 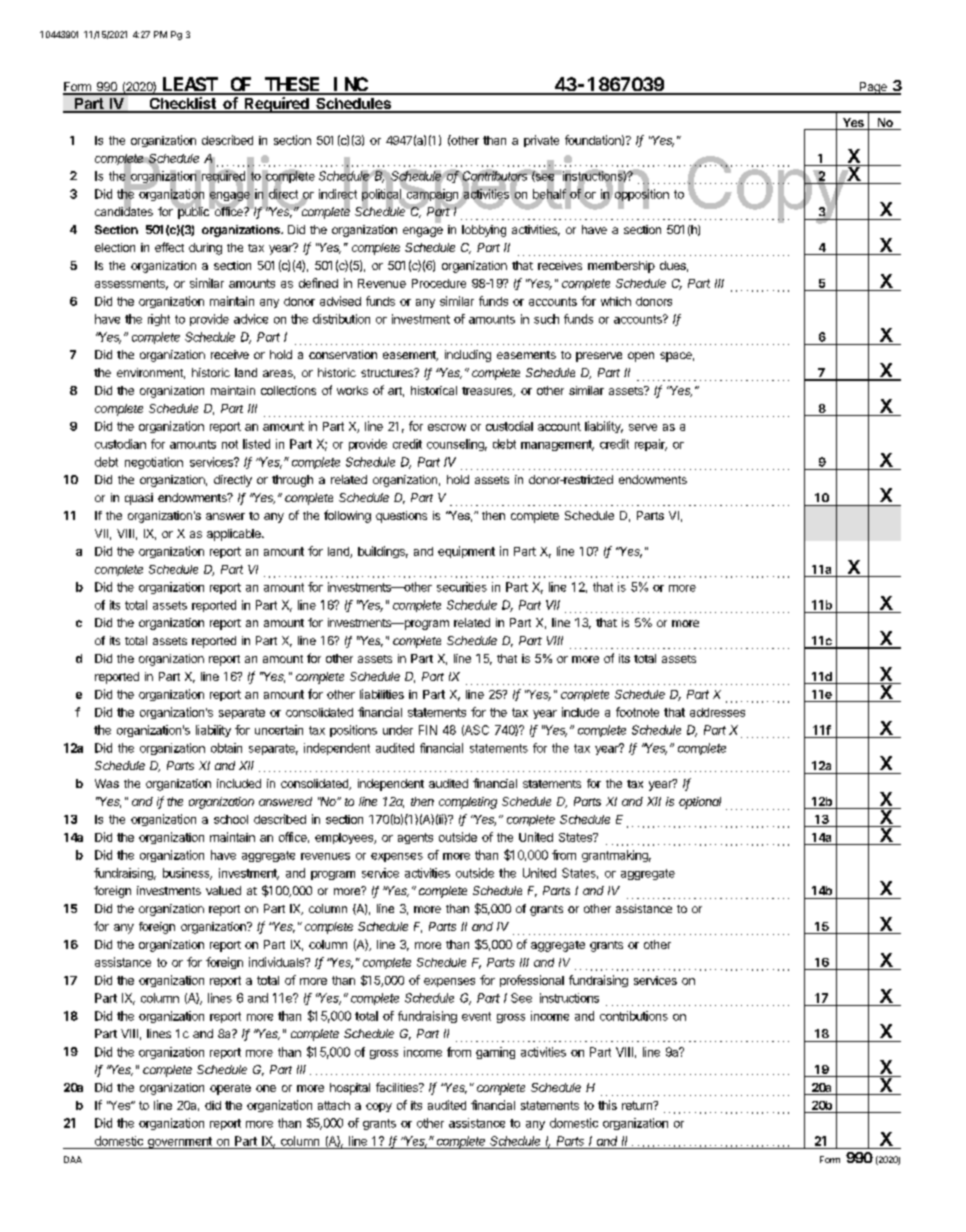 I want to click on completing, so click(x=468, y=803).
